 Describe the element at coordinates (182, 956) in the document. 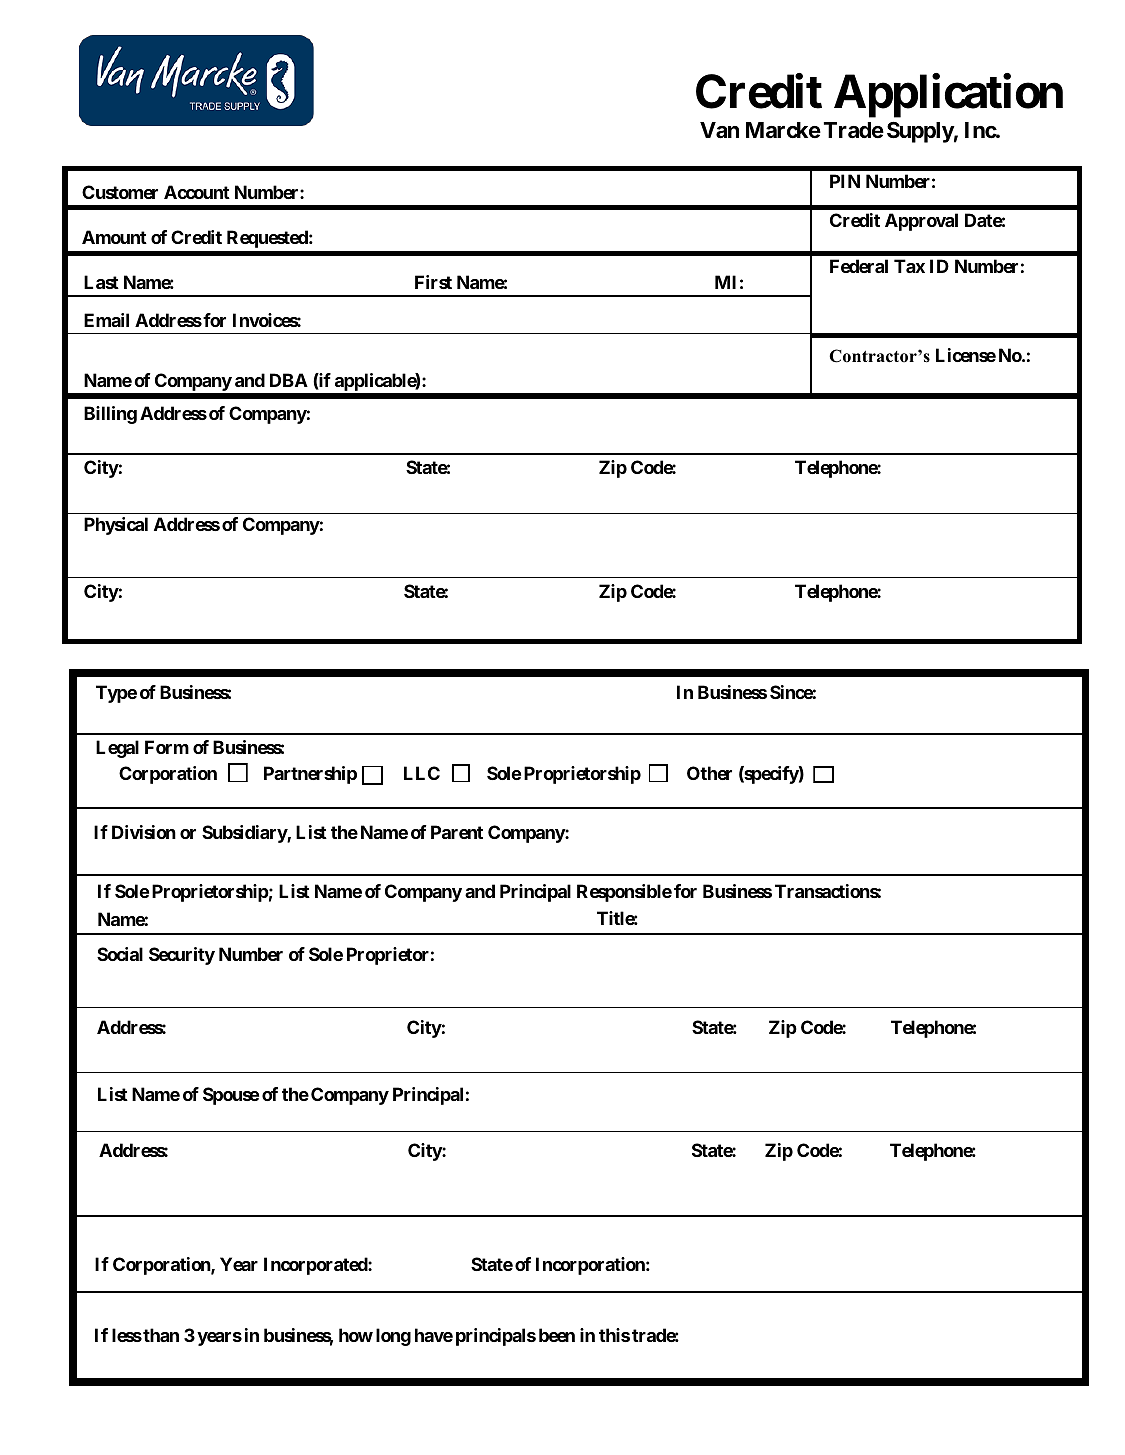

I see `Security` at that location.
